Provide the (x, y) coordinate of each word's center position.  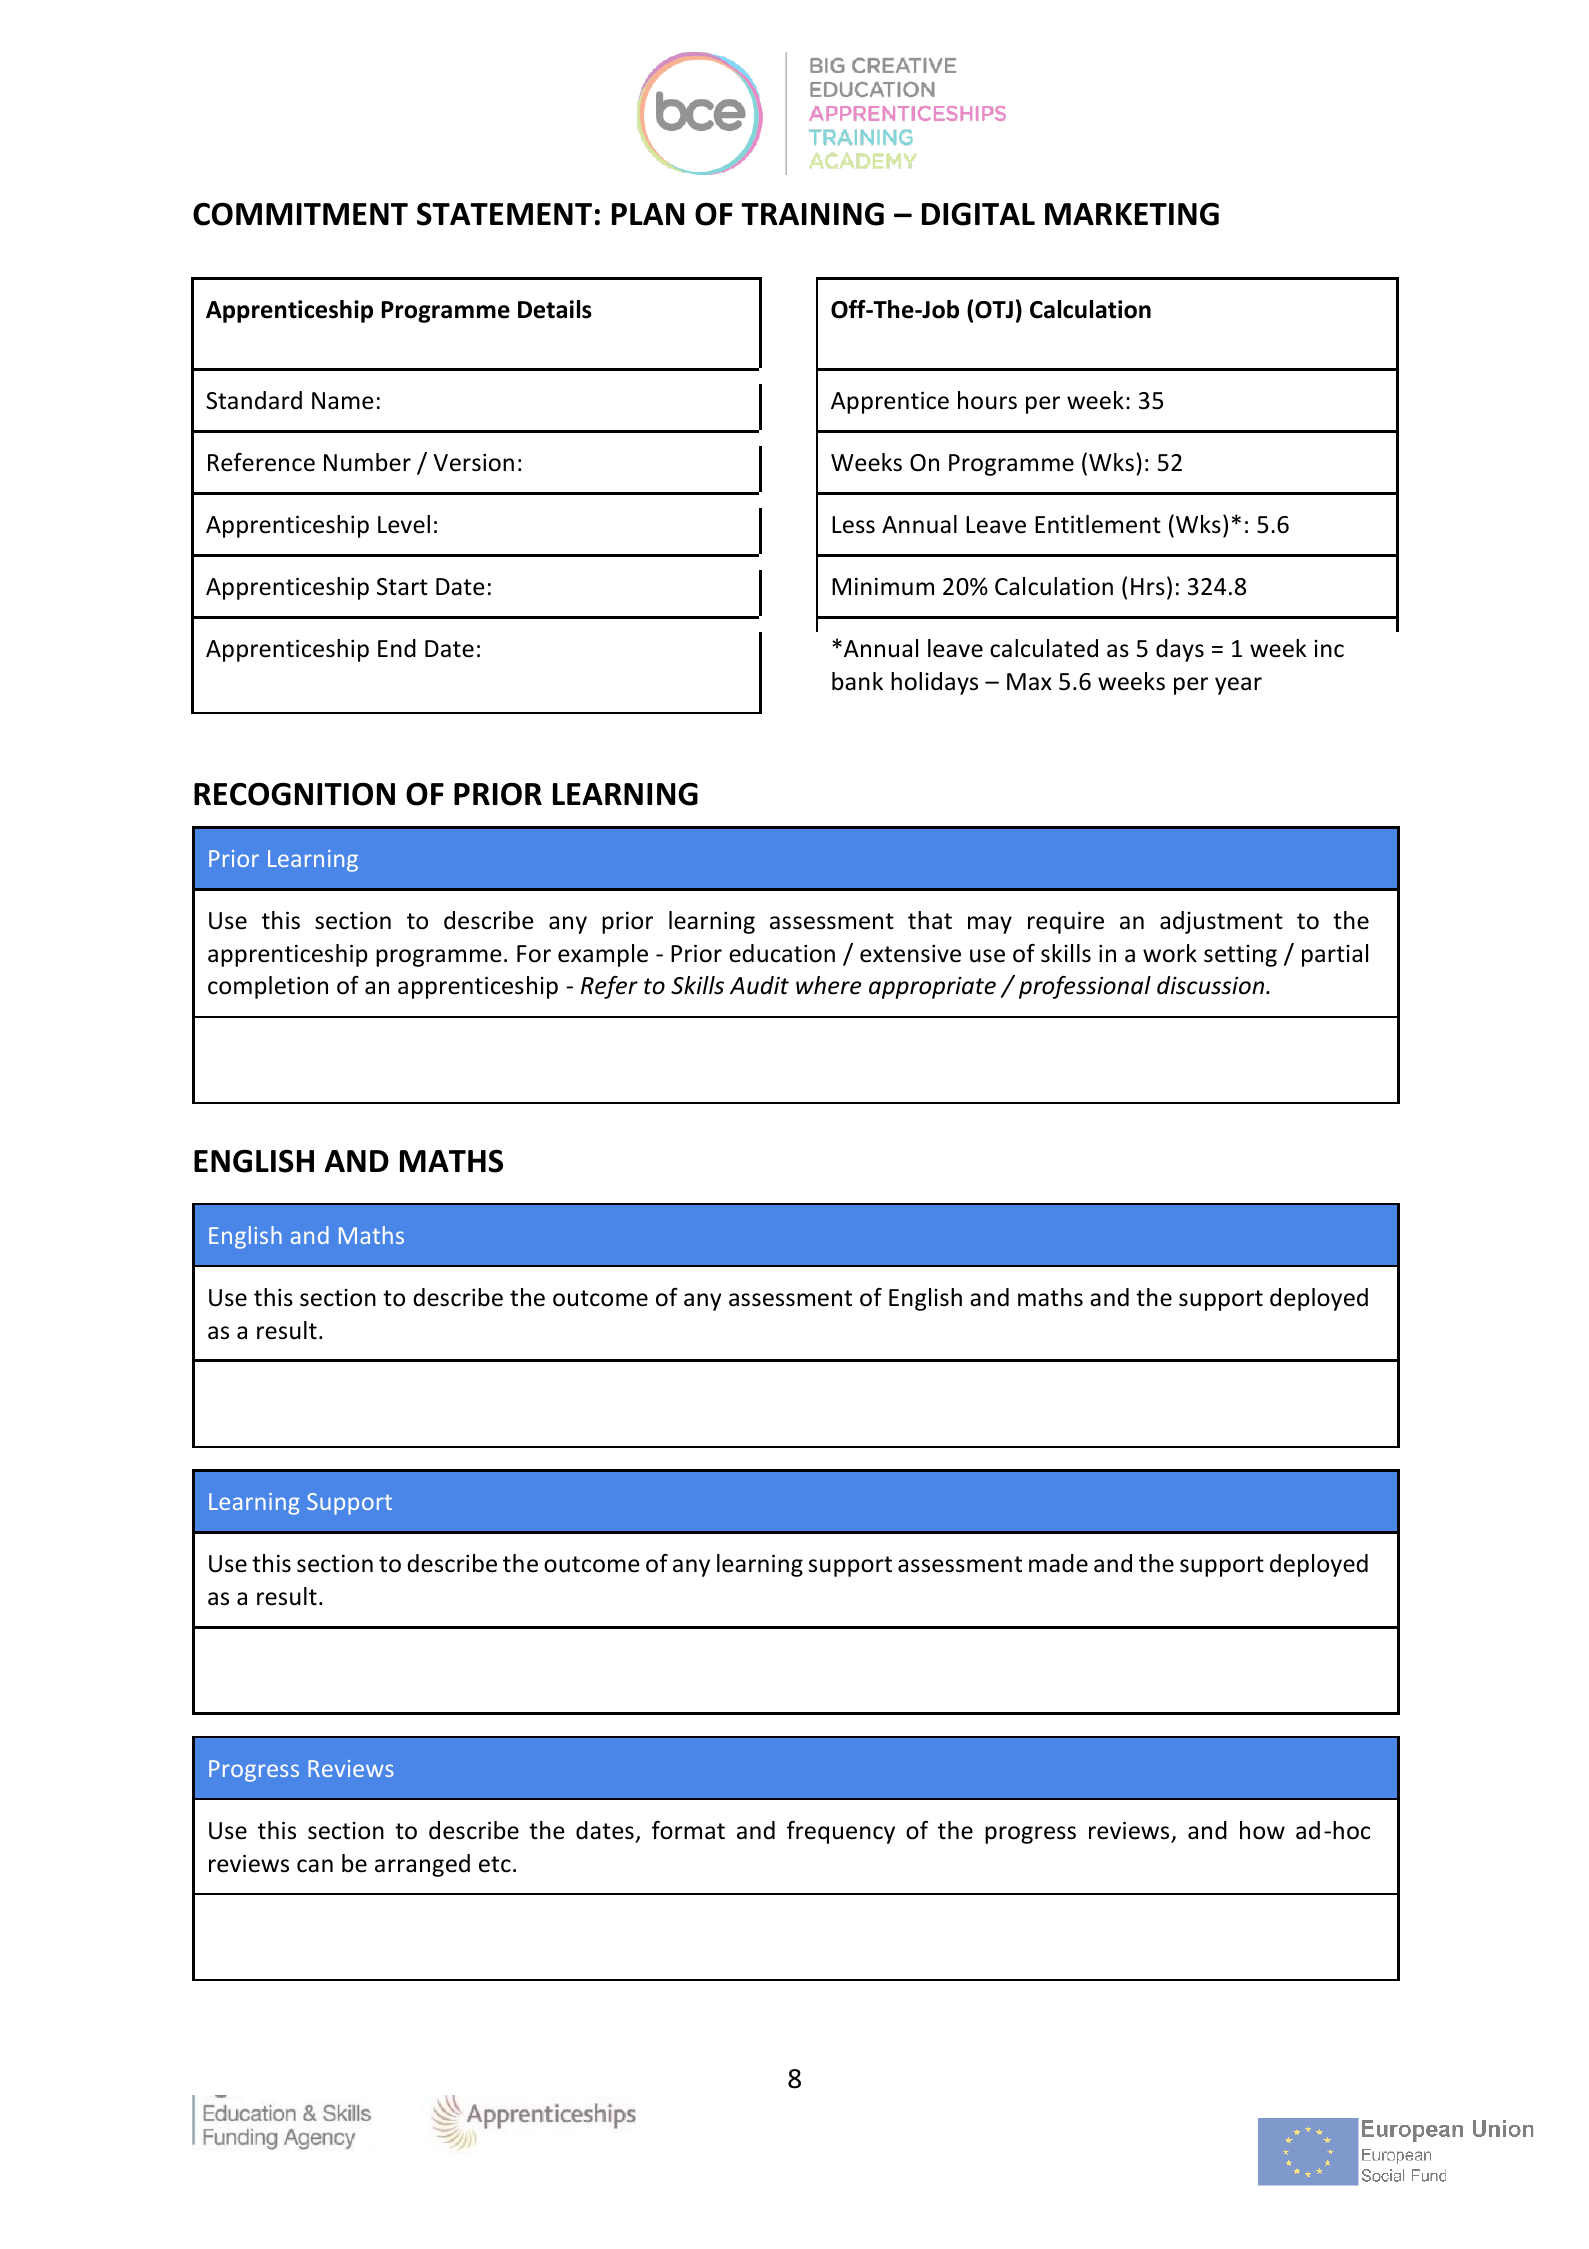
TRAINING (812, 214)
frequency (841, 1832)
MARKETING (1132, 214)
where (829, 985)
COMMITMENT (300, 214)
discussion (1210, 985)
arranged (422, 1865)
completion (268, 987)
